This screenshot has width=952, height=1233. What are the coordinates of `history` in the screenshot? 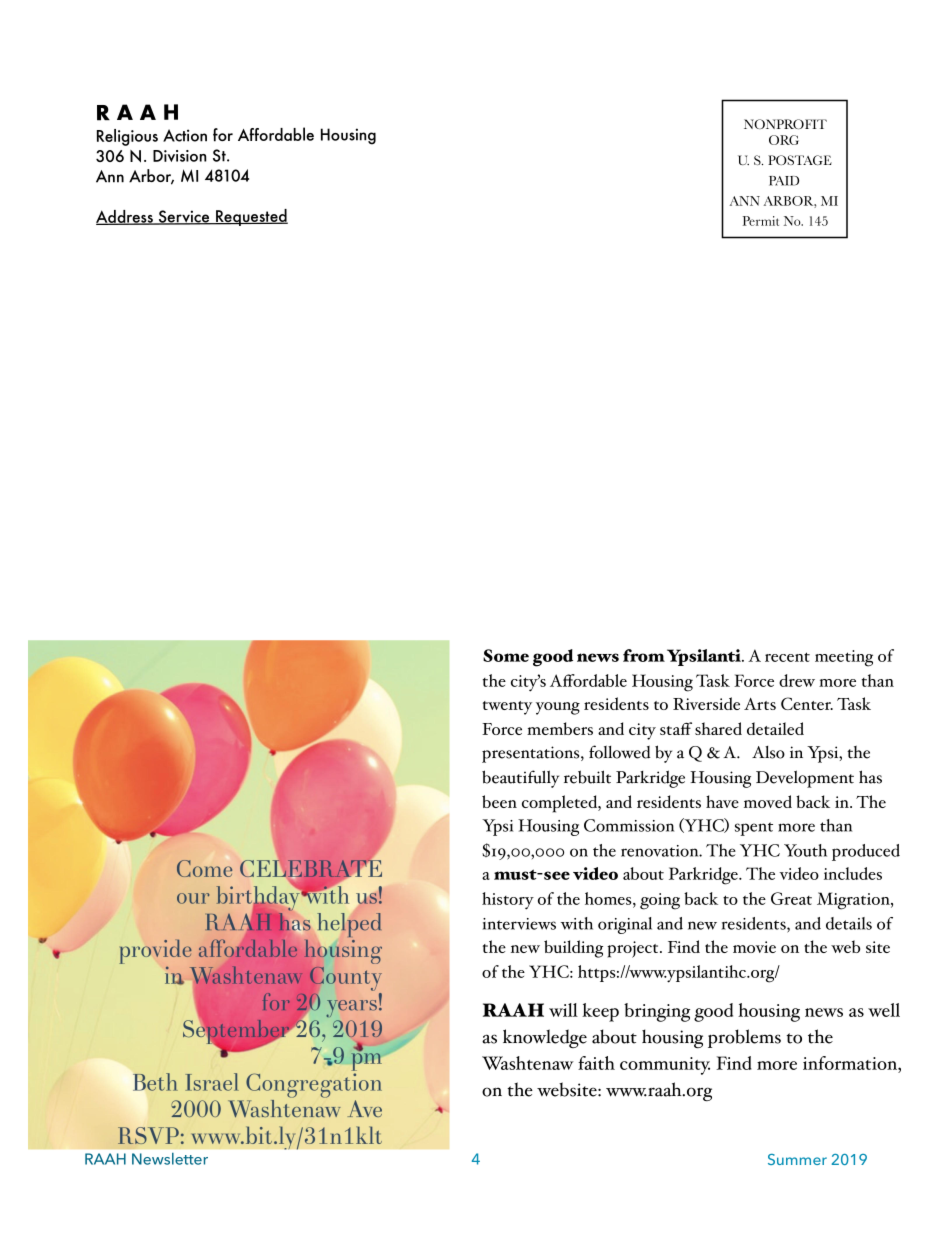 It's located at (508, 901).
